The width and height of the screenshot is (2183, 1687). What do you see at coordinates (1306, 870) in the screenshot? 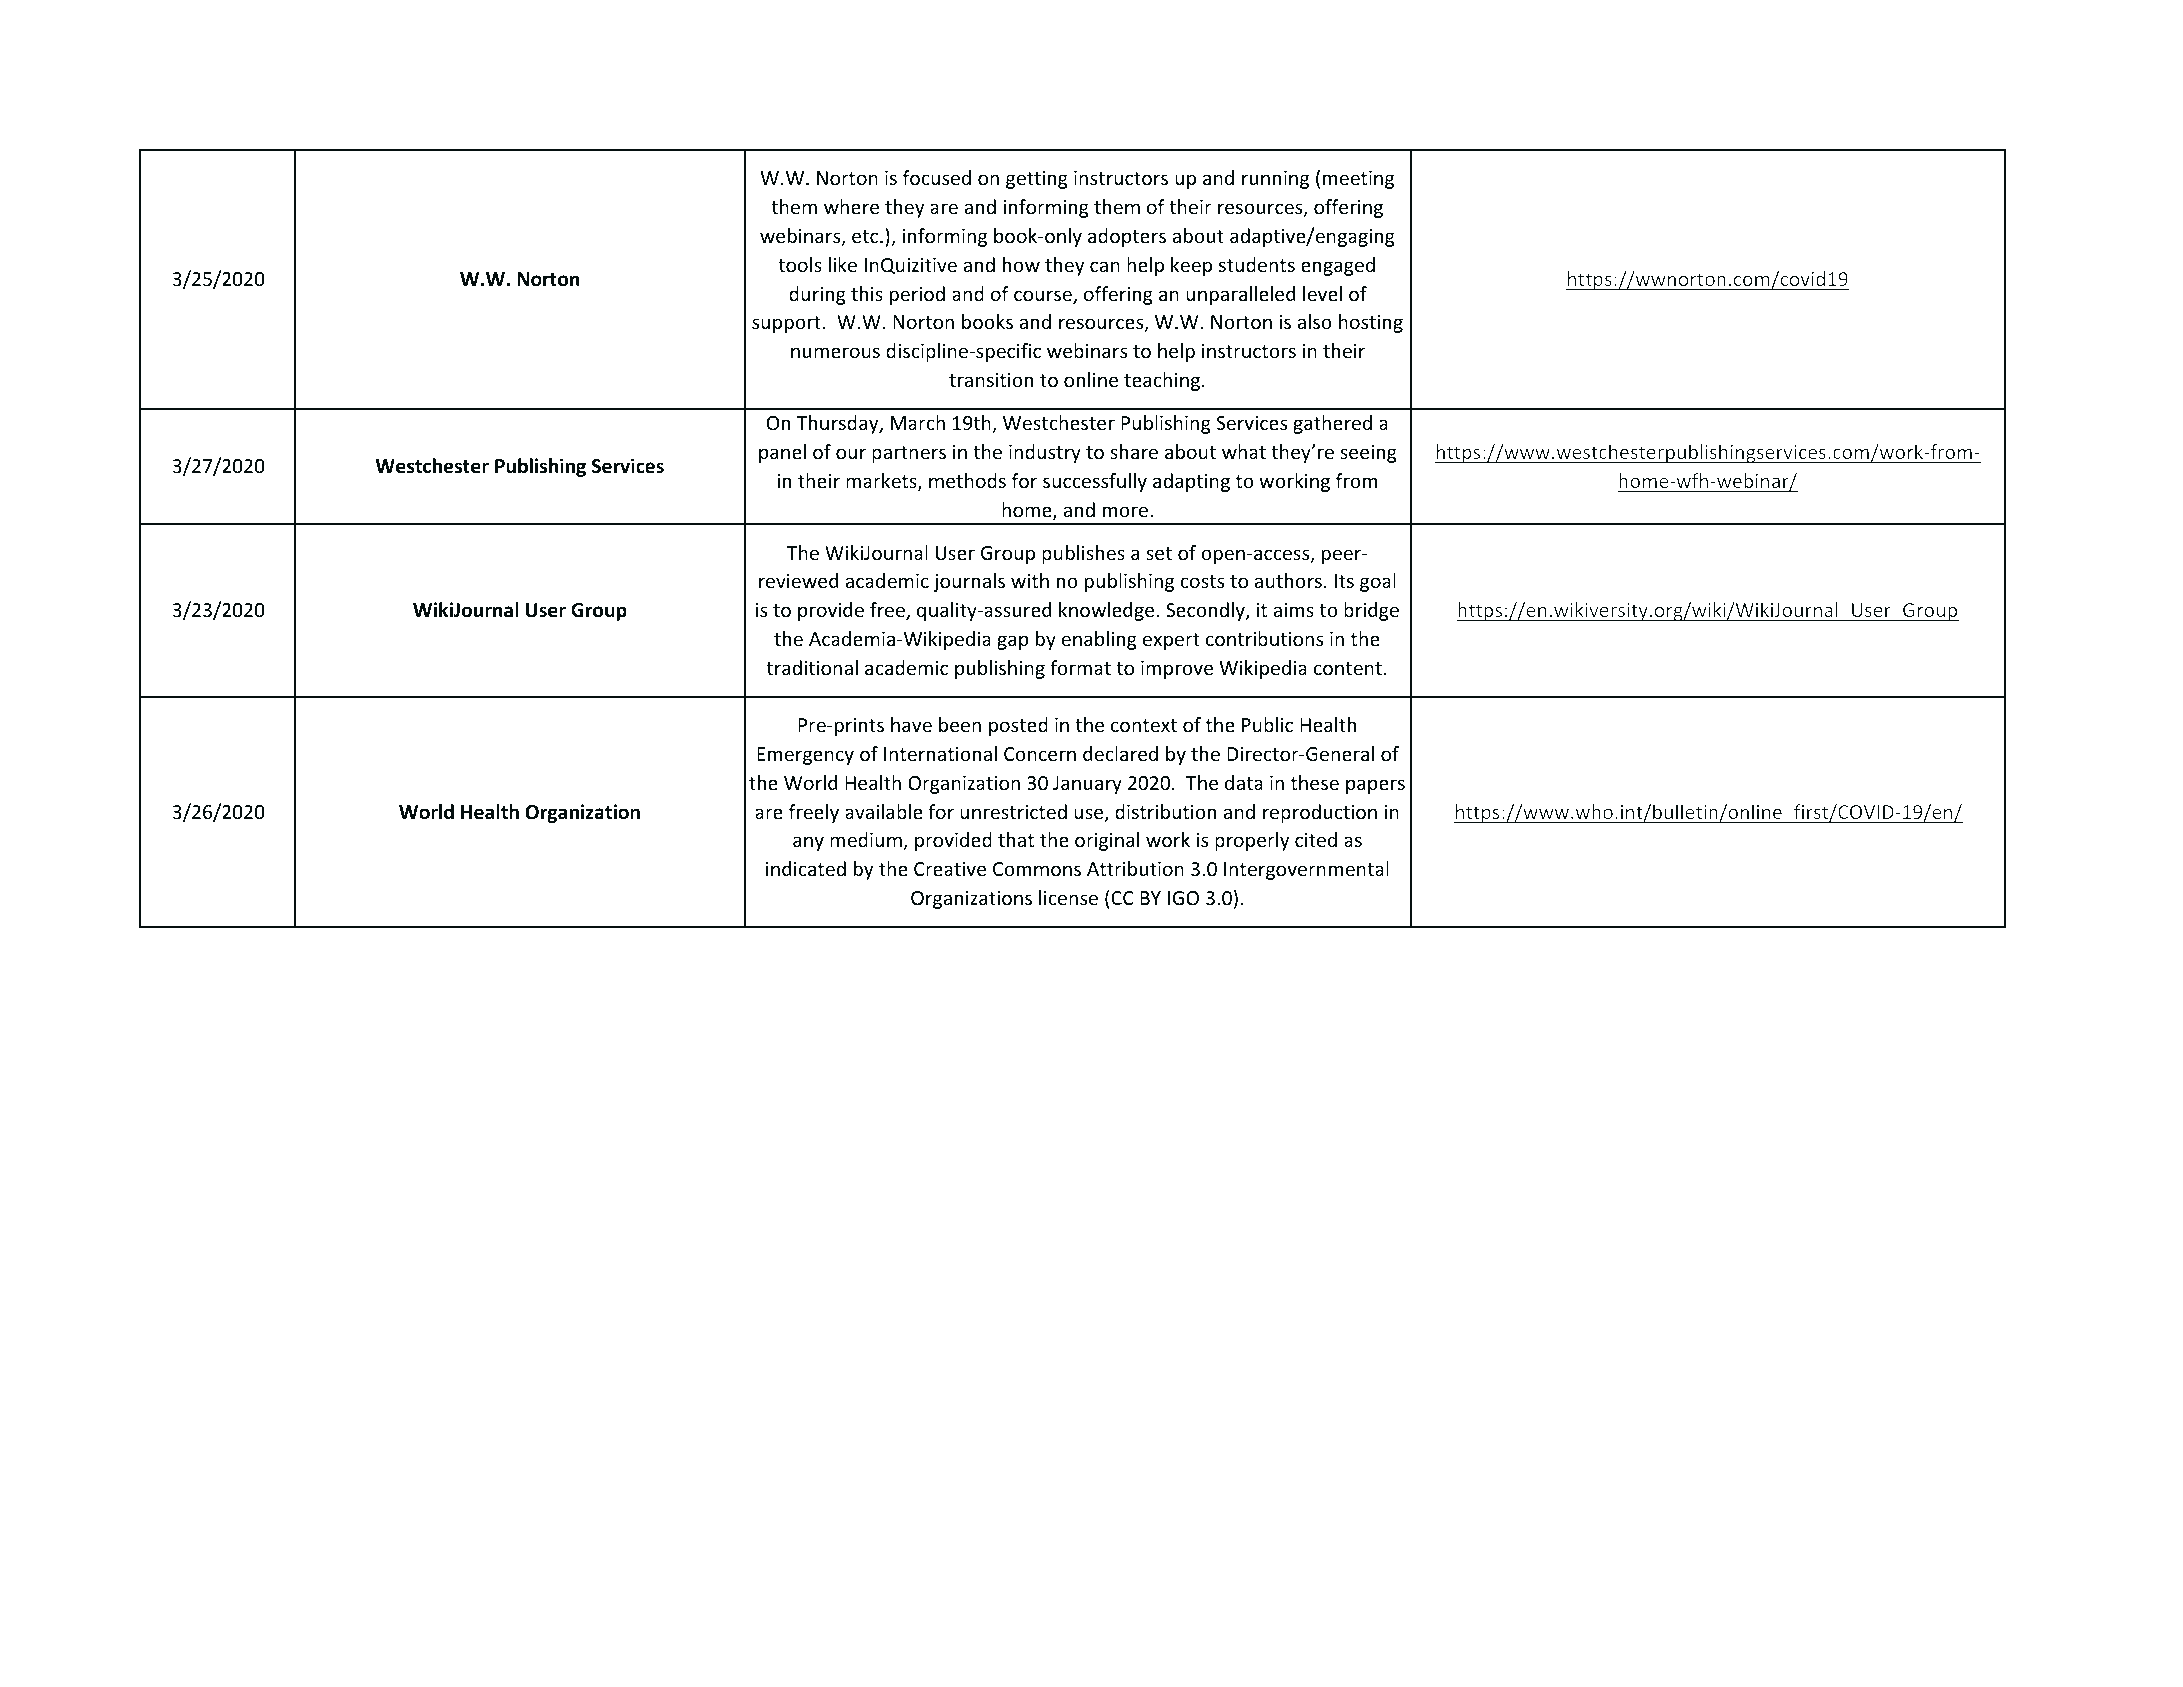
I see `Intergovernmental` at bounding box center [1306, 870].
